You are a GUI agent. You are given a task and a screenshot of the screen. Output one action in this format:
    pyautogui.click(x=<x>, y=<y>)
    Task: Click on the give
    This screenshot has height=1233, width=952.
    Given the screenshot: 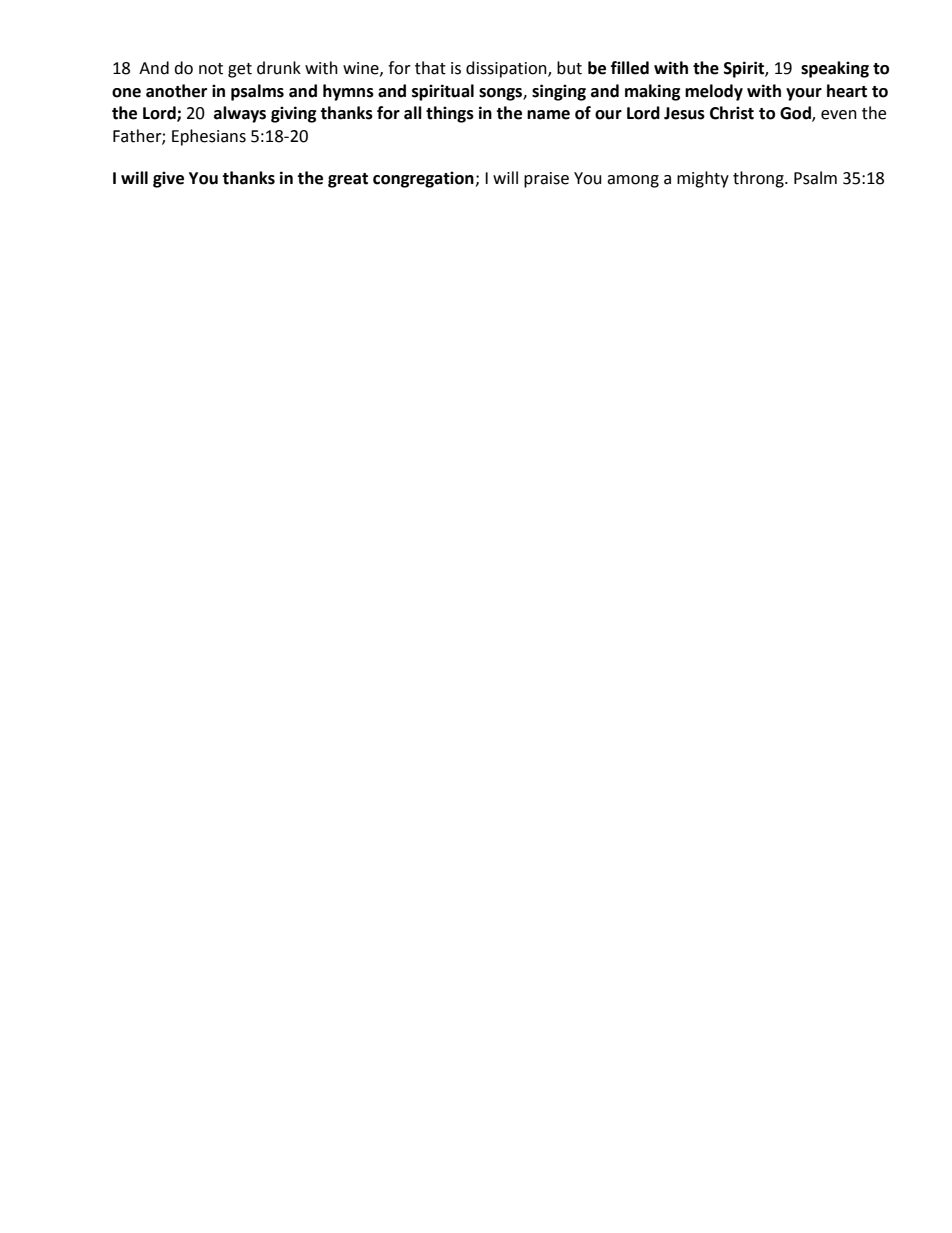 What is the action you would take?
    pyautogui.click(x=168, y=179)
